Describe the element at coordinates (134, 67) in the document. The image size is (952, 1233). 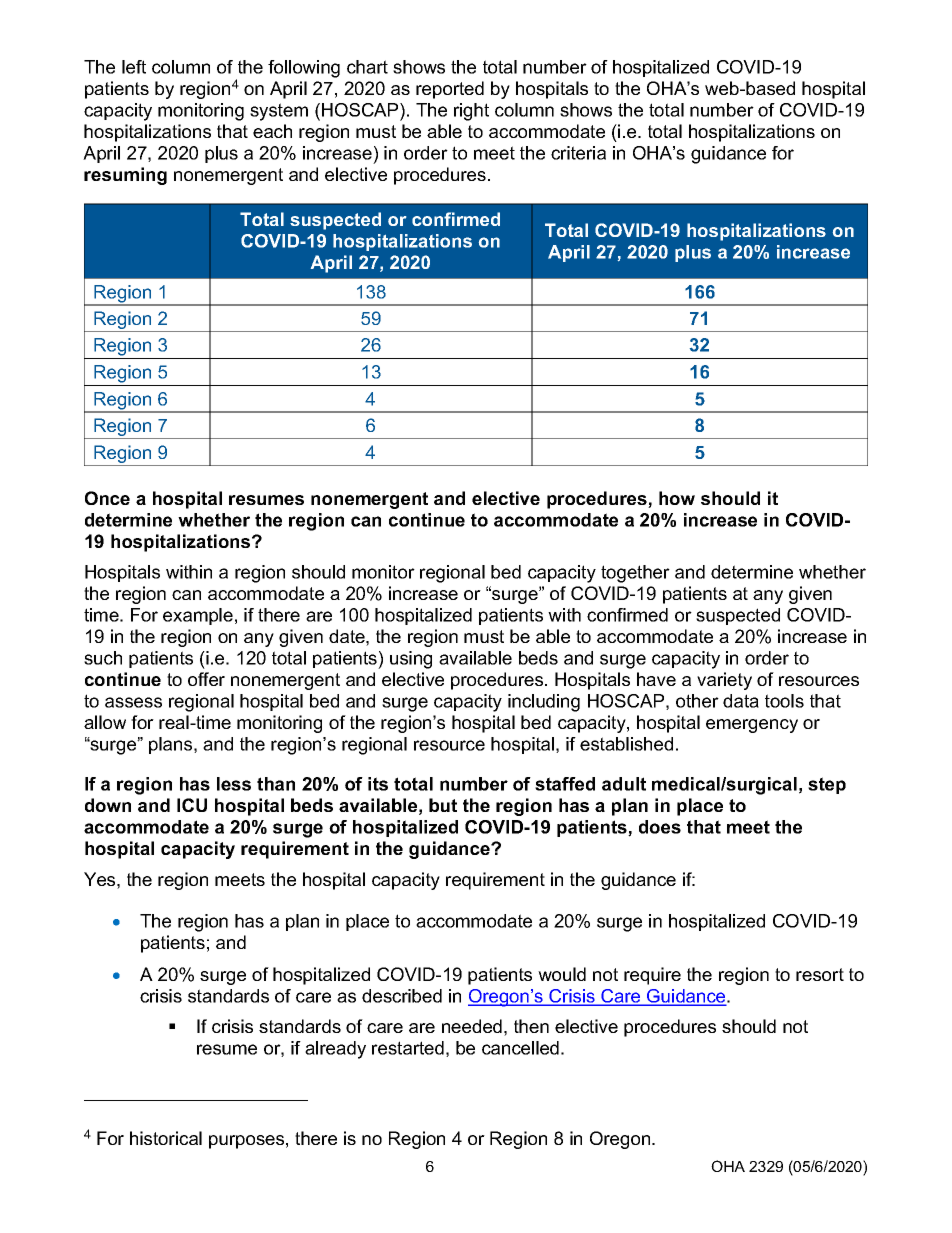
I see `left` at that location.
